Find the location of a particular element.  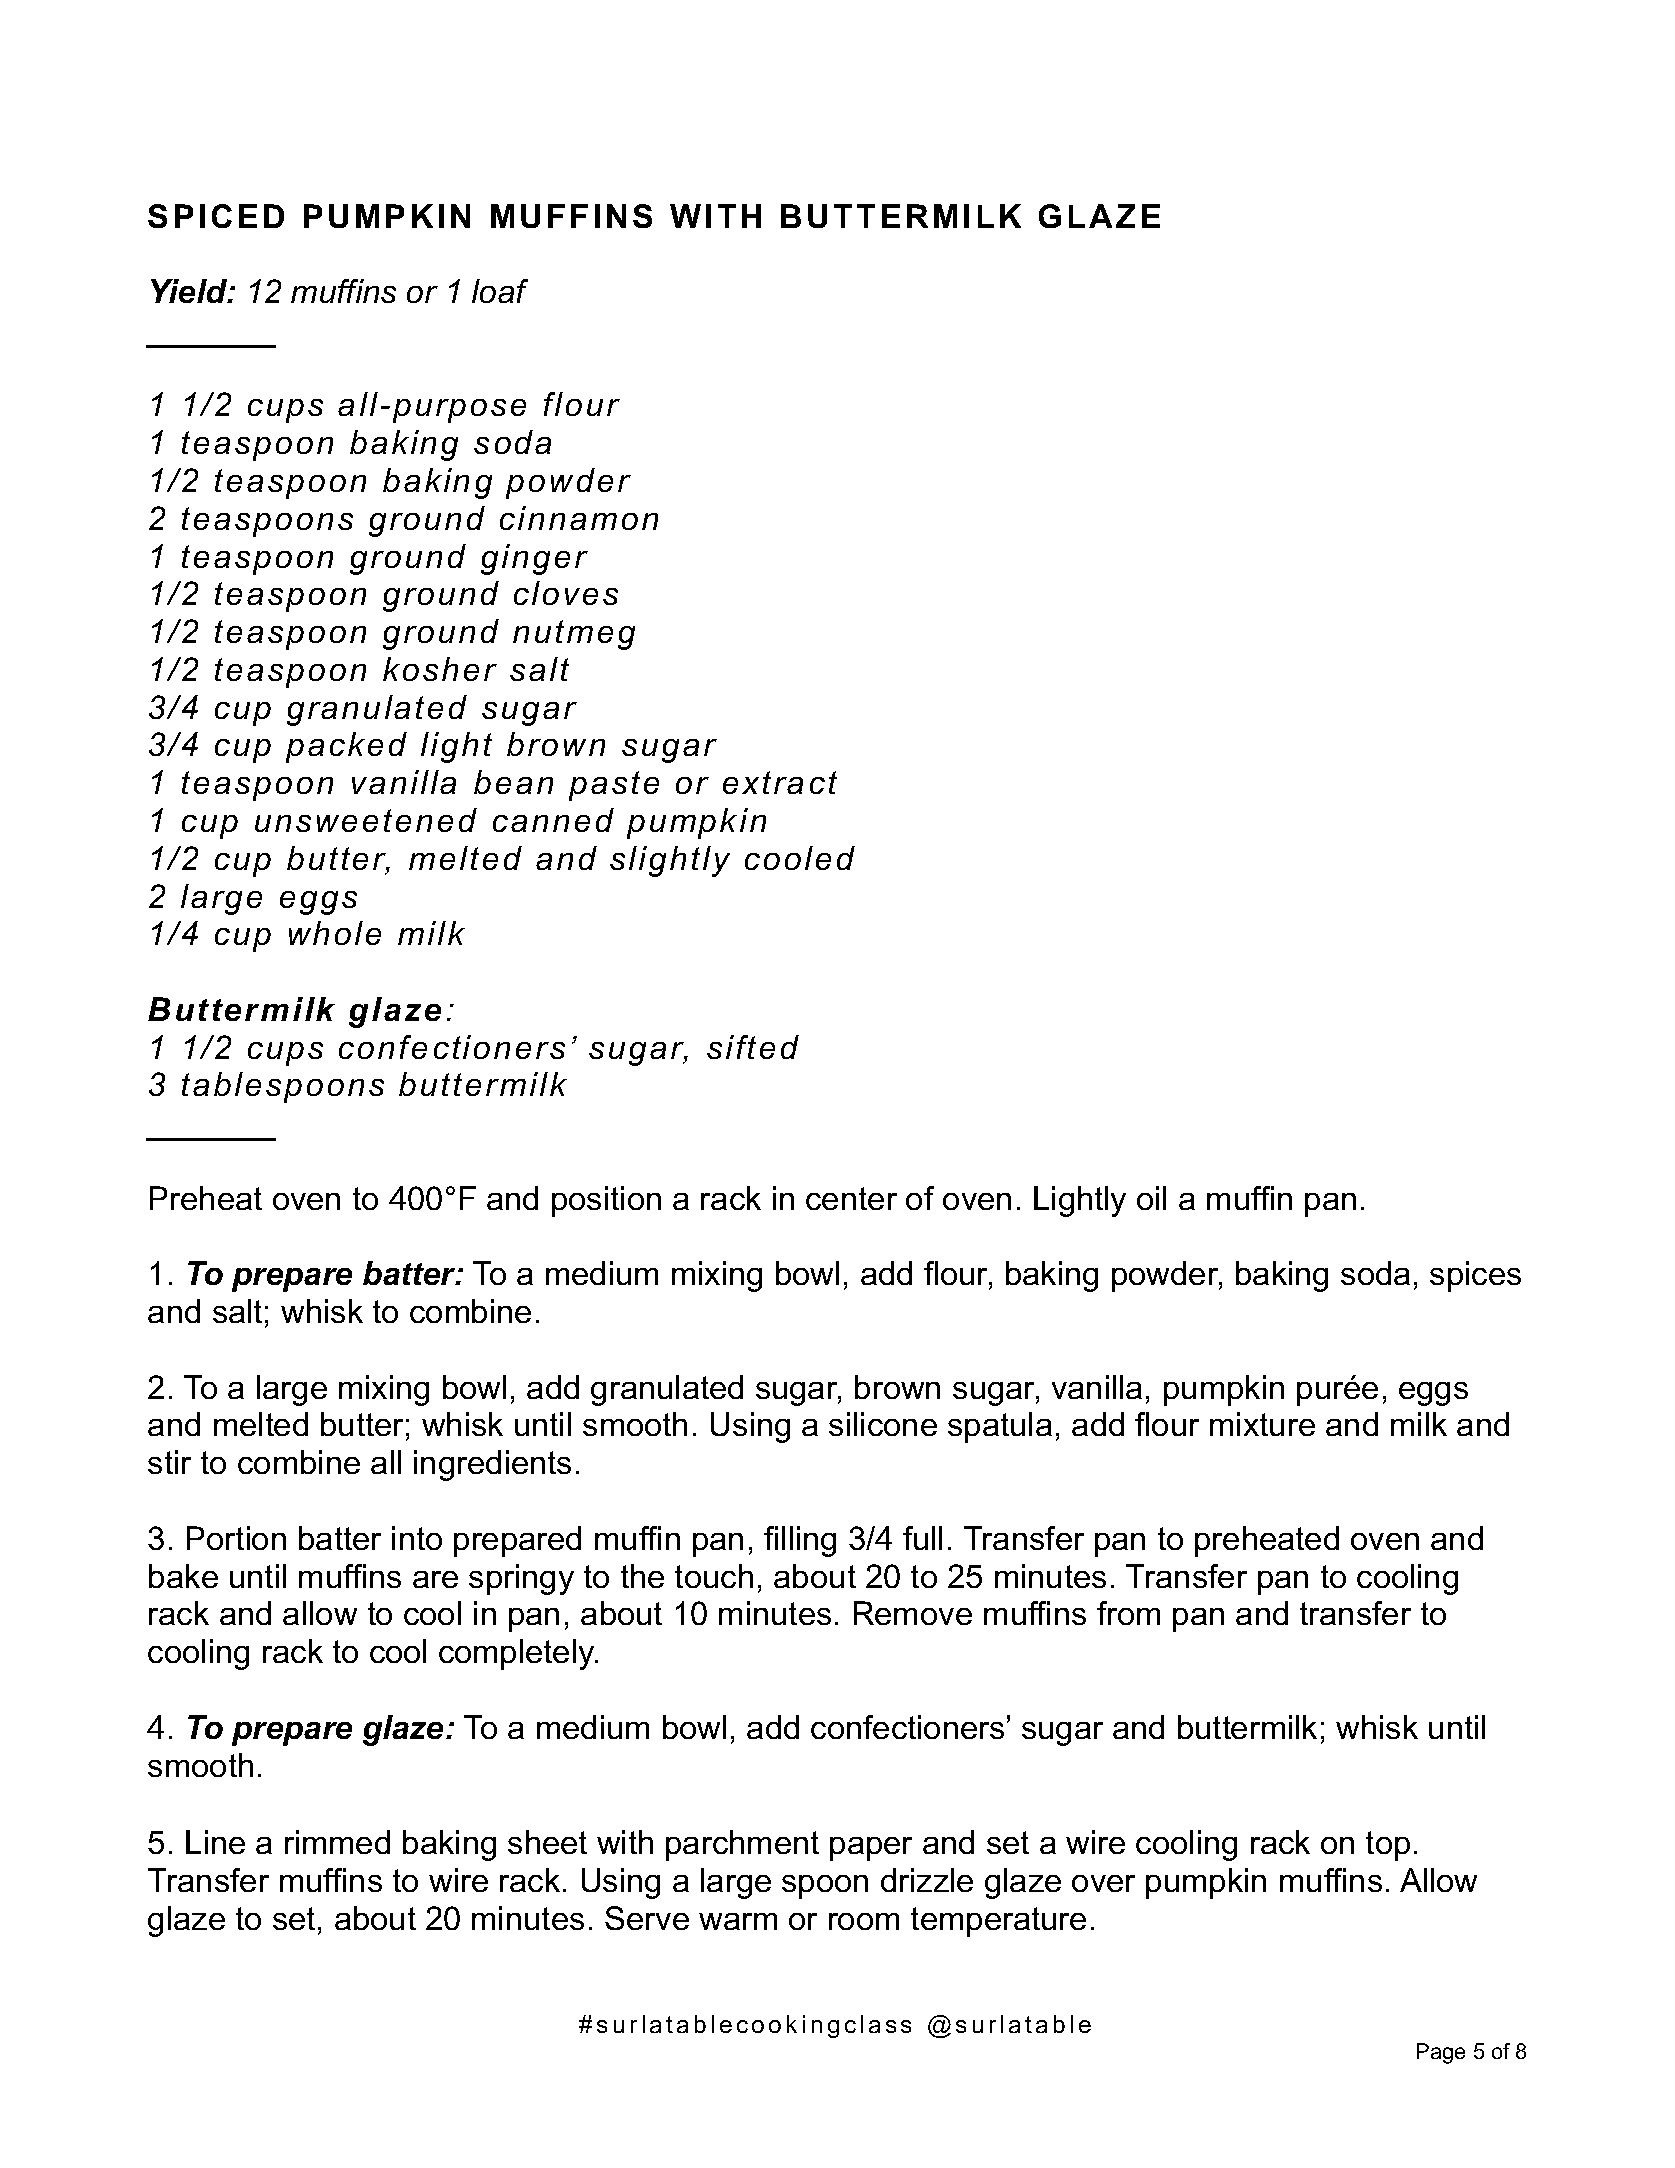

loaf is located at coordinates (500, 291).
